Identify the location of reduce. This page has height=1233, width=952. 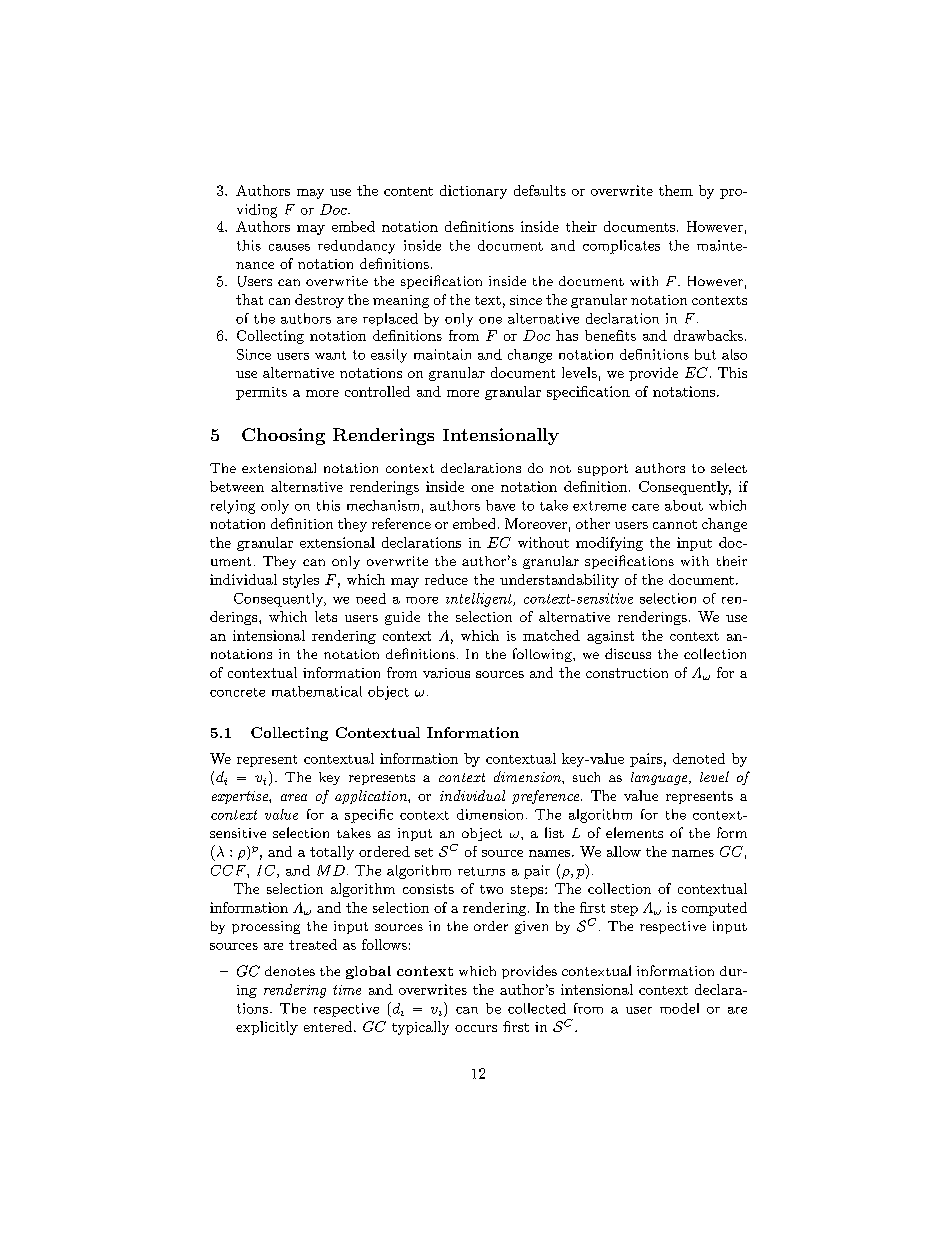
(446, 579).
